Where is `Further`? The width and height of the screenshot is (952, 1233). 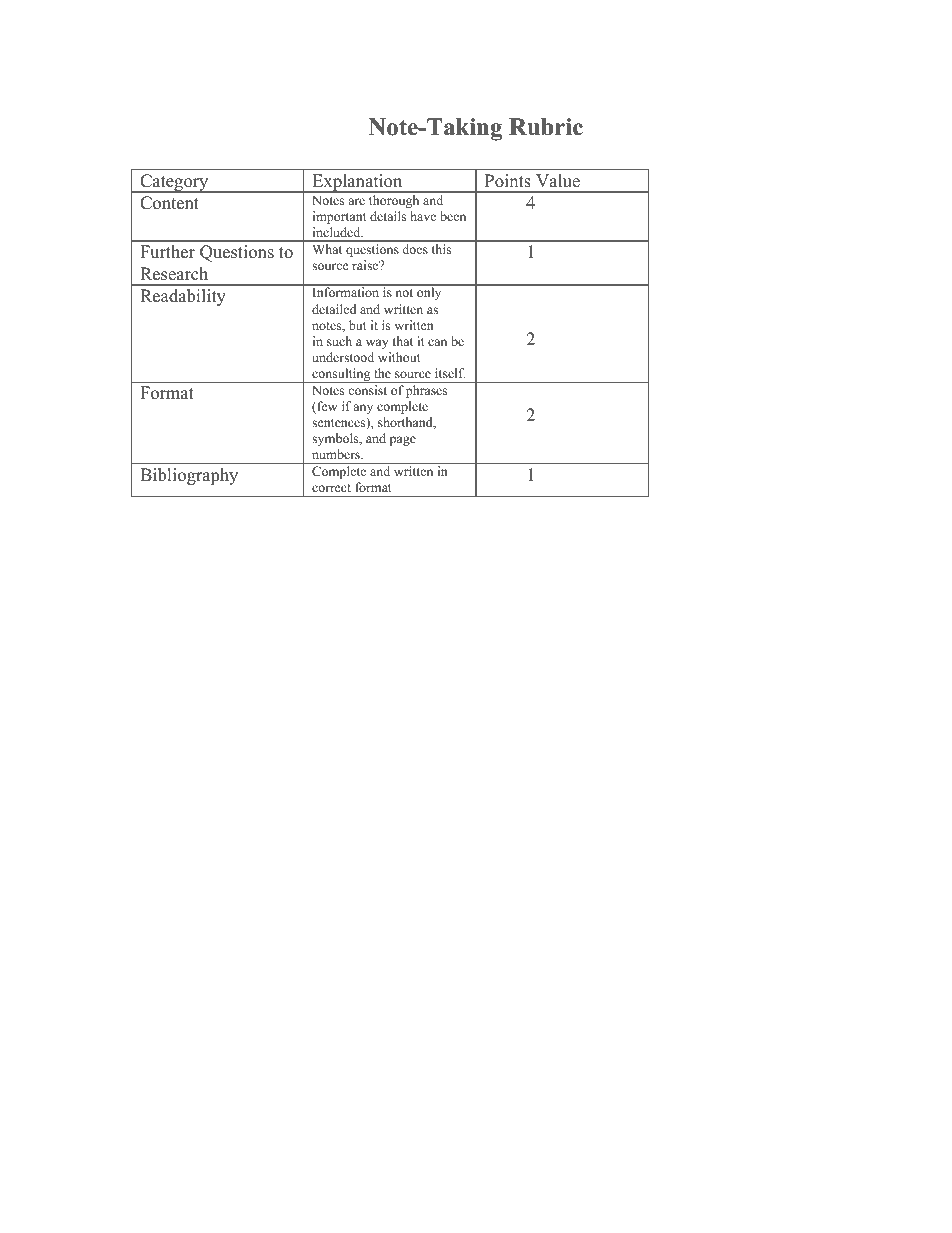 Further is located at coordinates (167, 252).
